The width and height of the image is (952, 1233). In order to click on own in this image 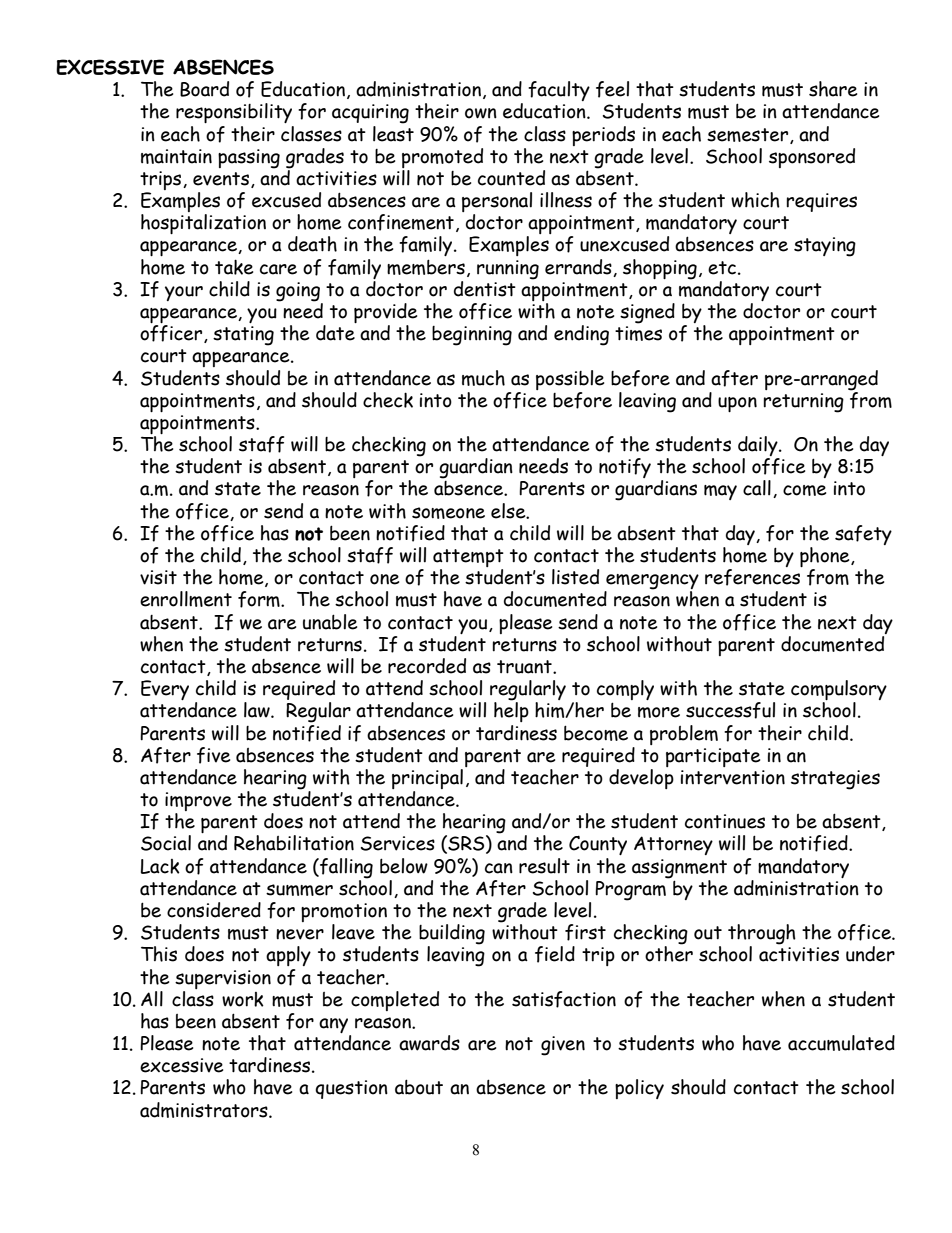, I will do `click(481, 113)`.
